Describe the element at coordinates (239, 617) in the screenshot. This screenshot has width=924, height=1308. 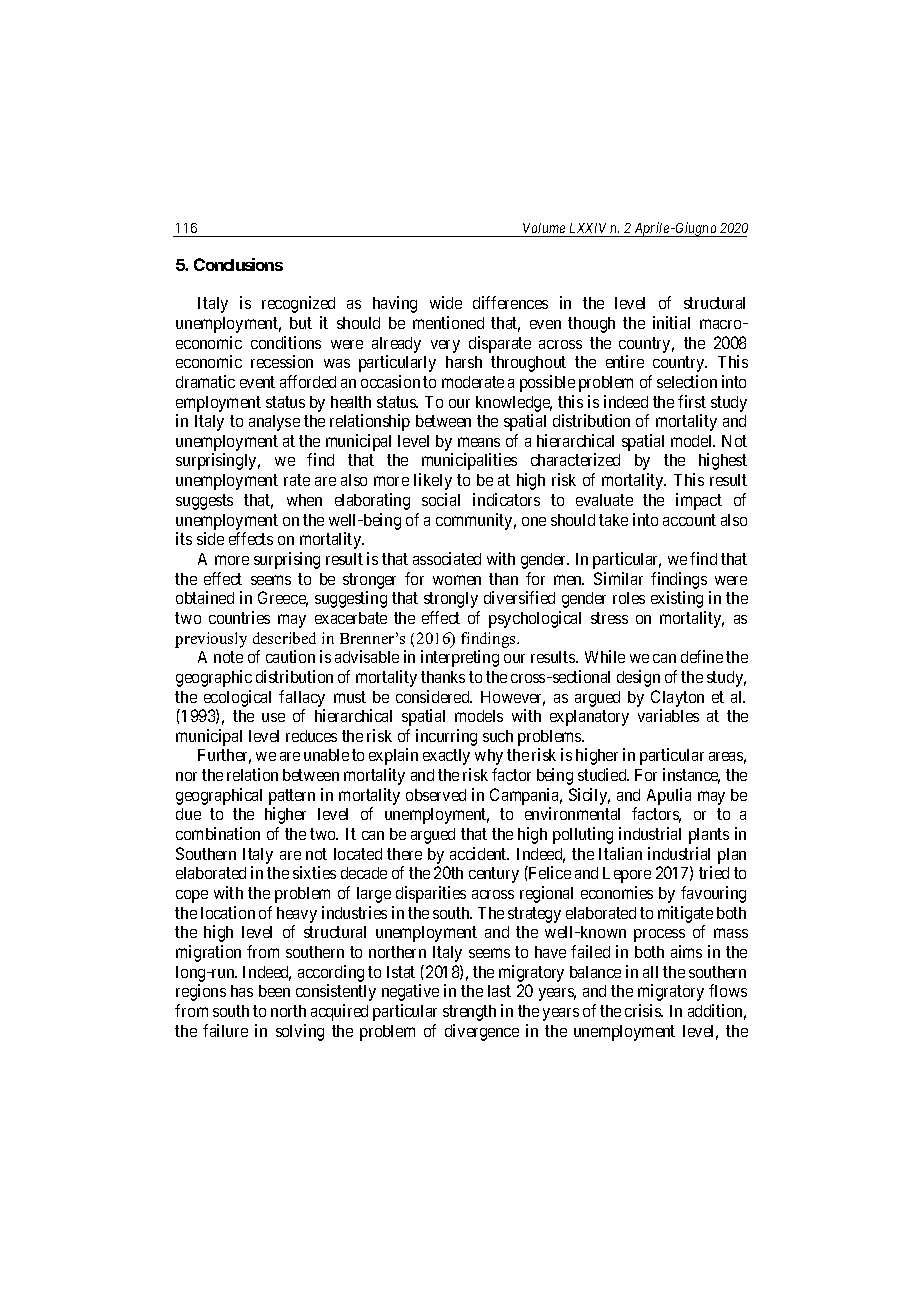
I see `countries` at that location.
